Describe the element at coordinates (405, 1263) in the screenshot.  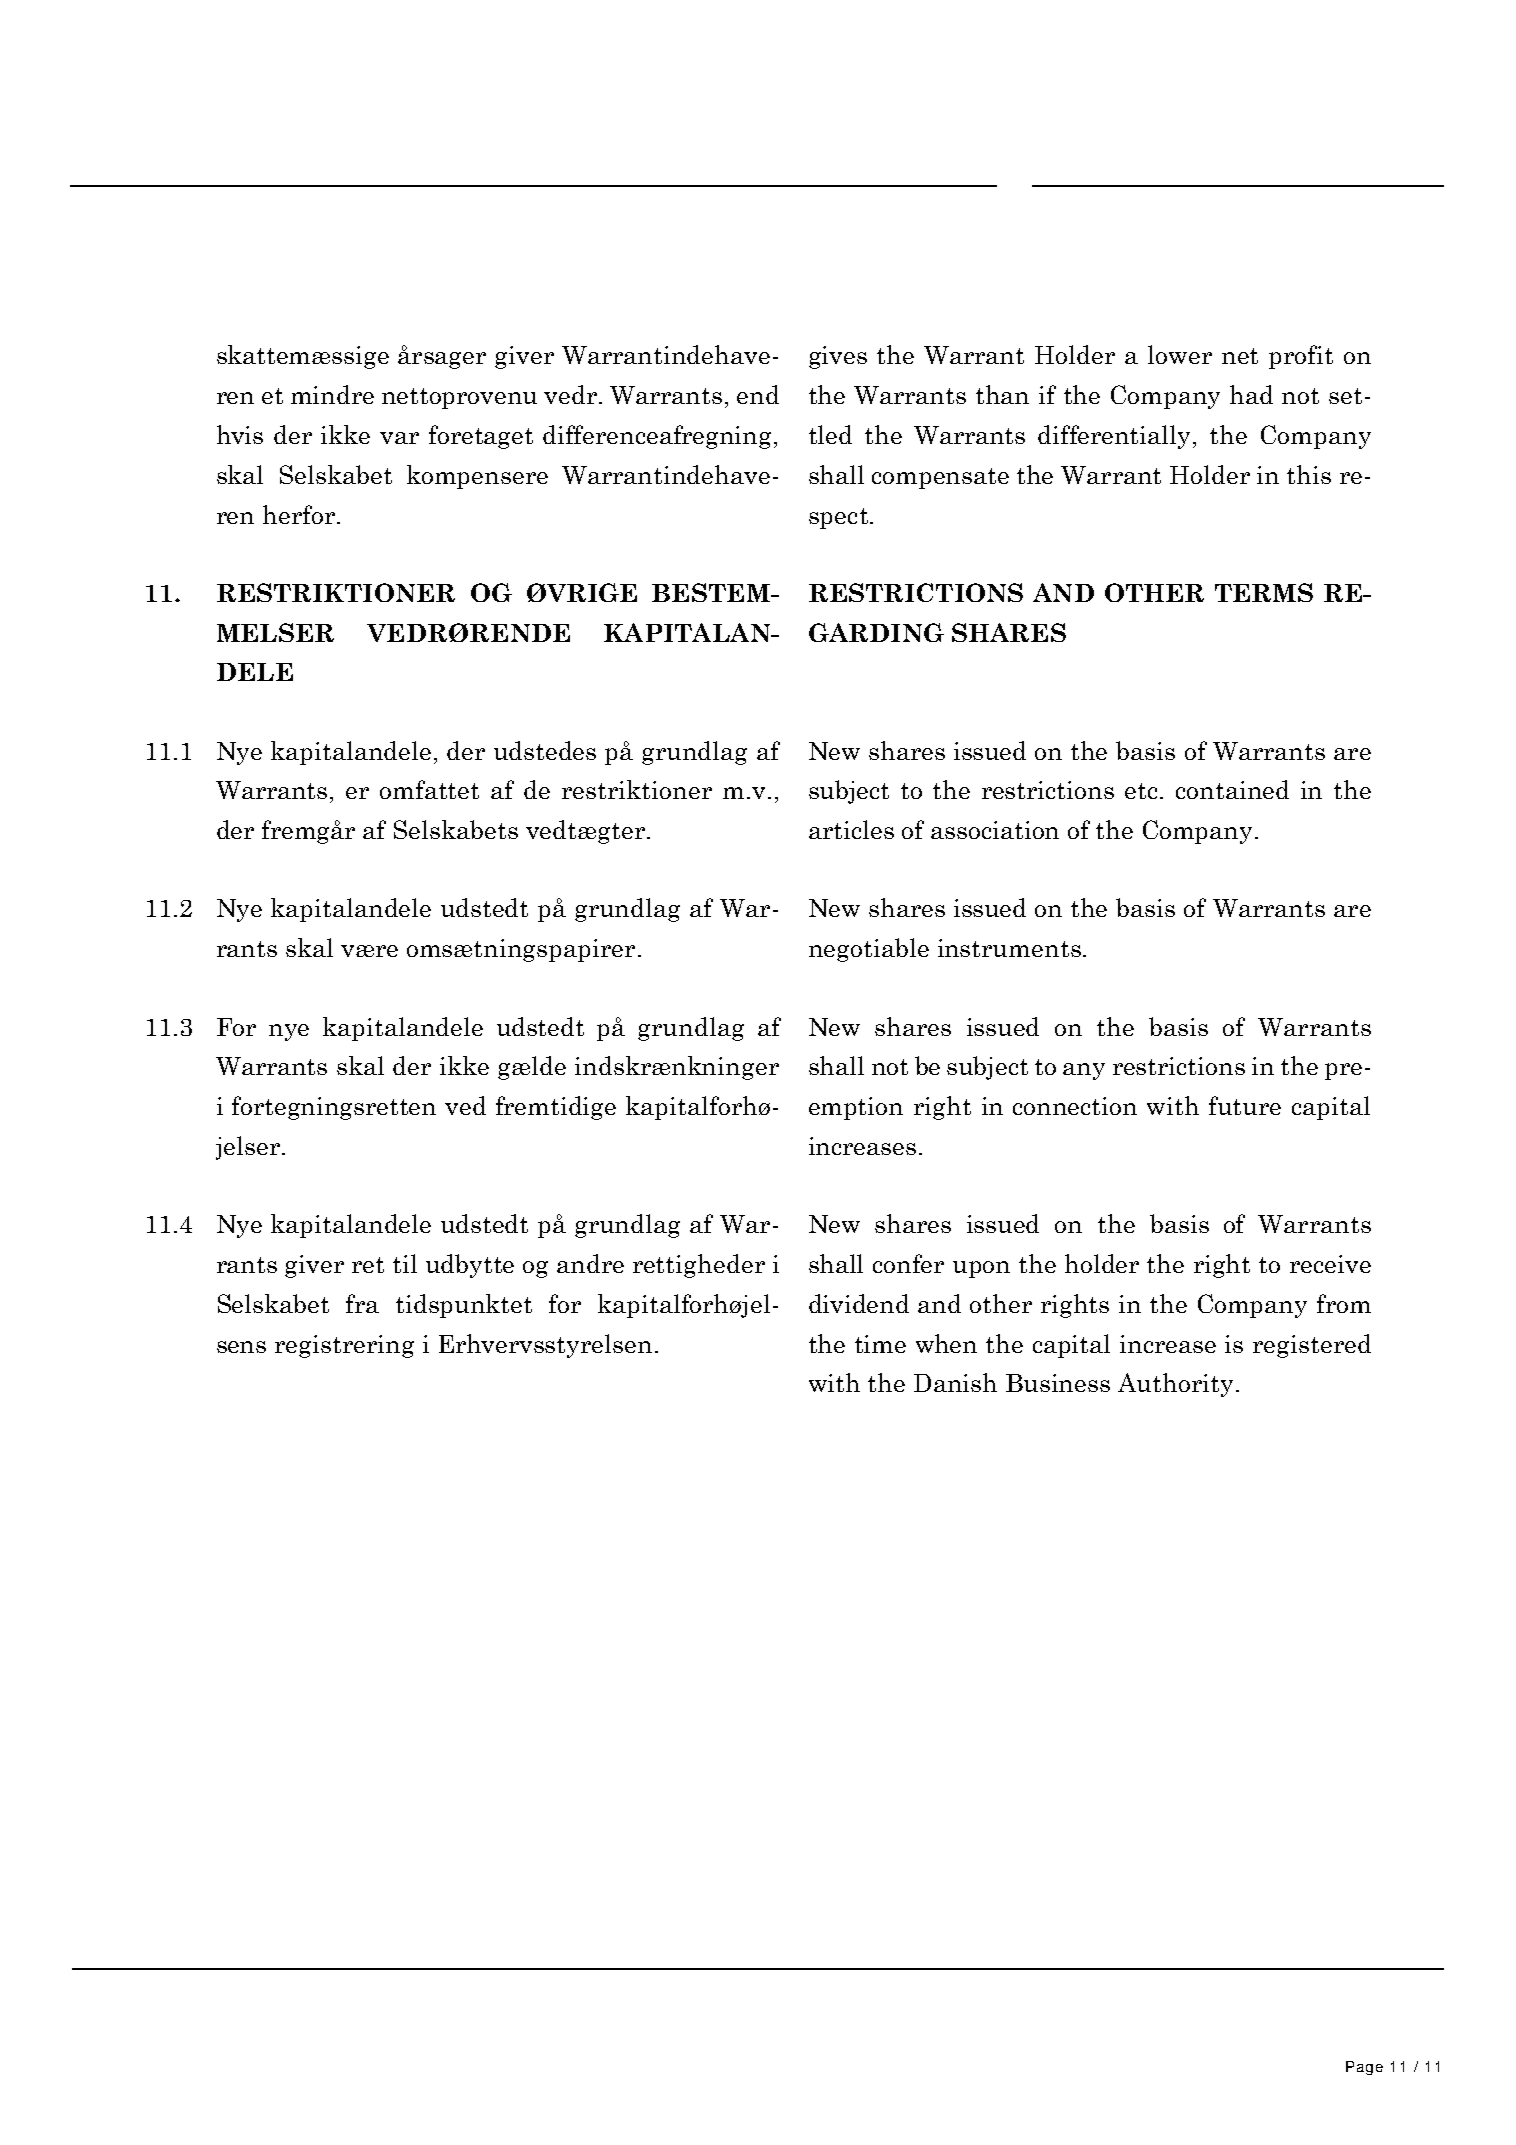
I see `til` at that location.
